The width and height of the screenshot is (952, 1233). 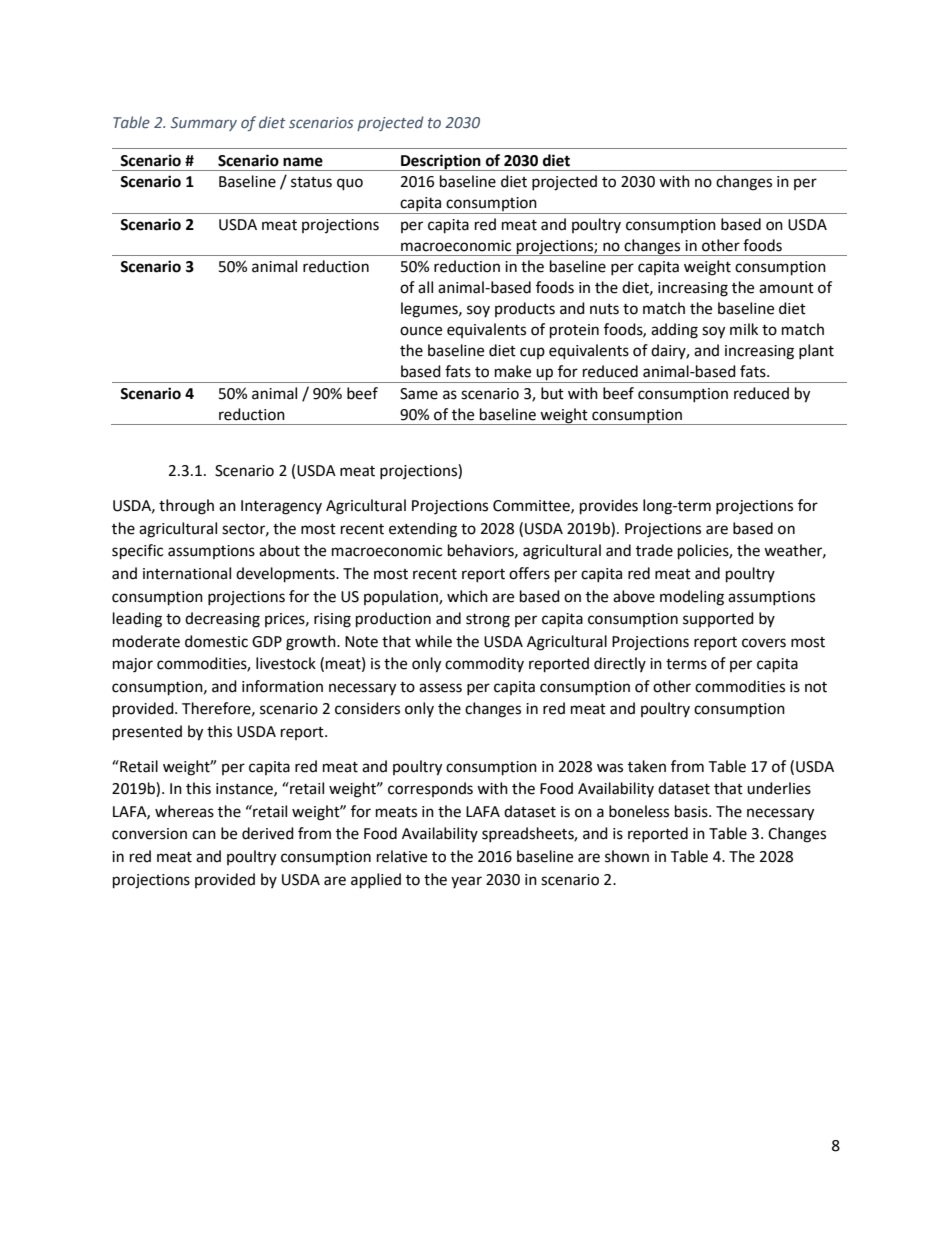 What do you see at coordinates (204, 835) in the screenshot?
I see `can` at bounding box center [204, 835].
